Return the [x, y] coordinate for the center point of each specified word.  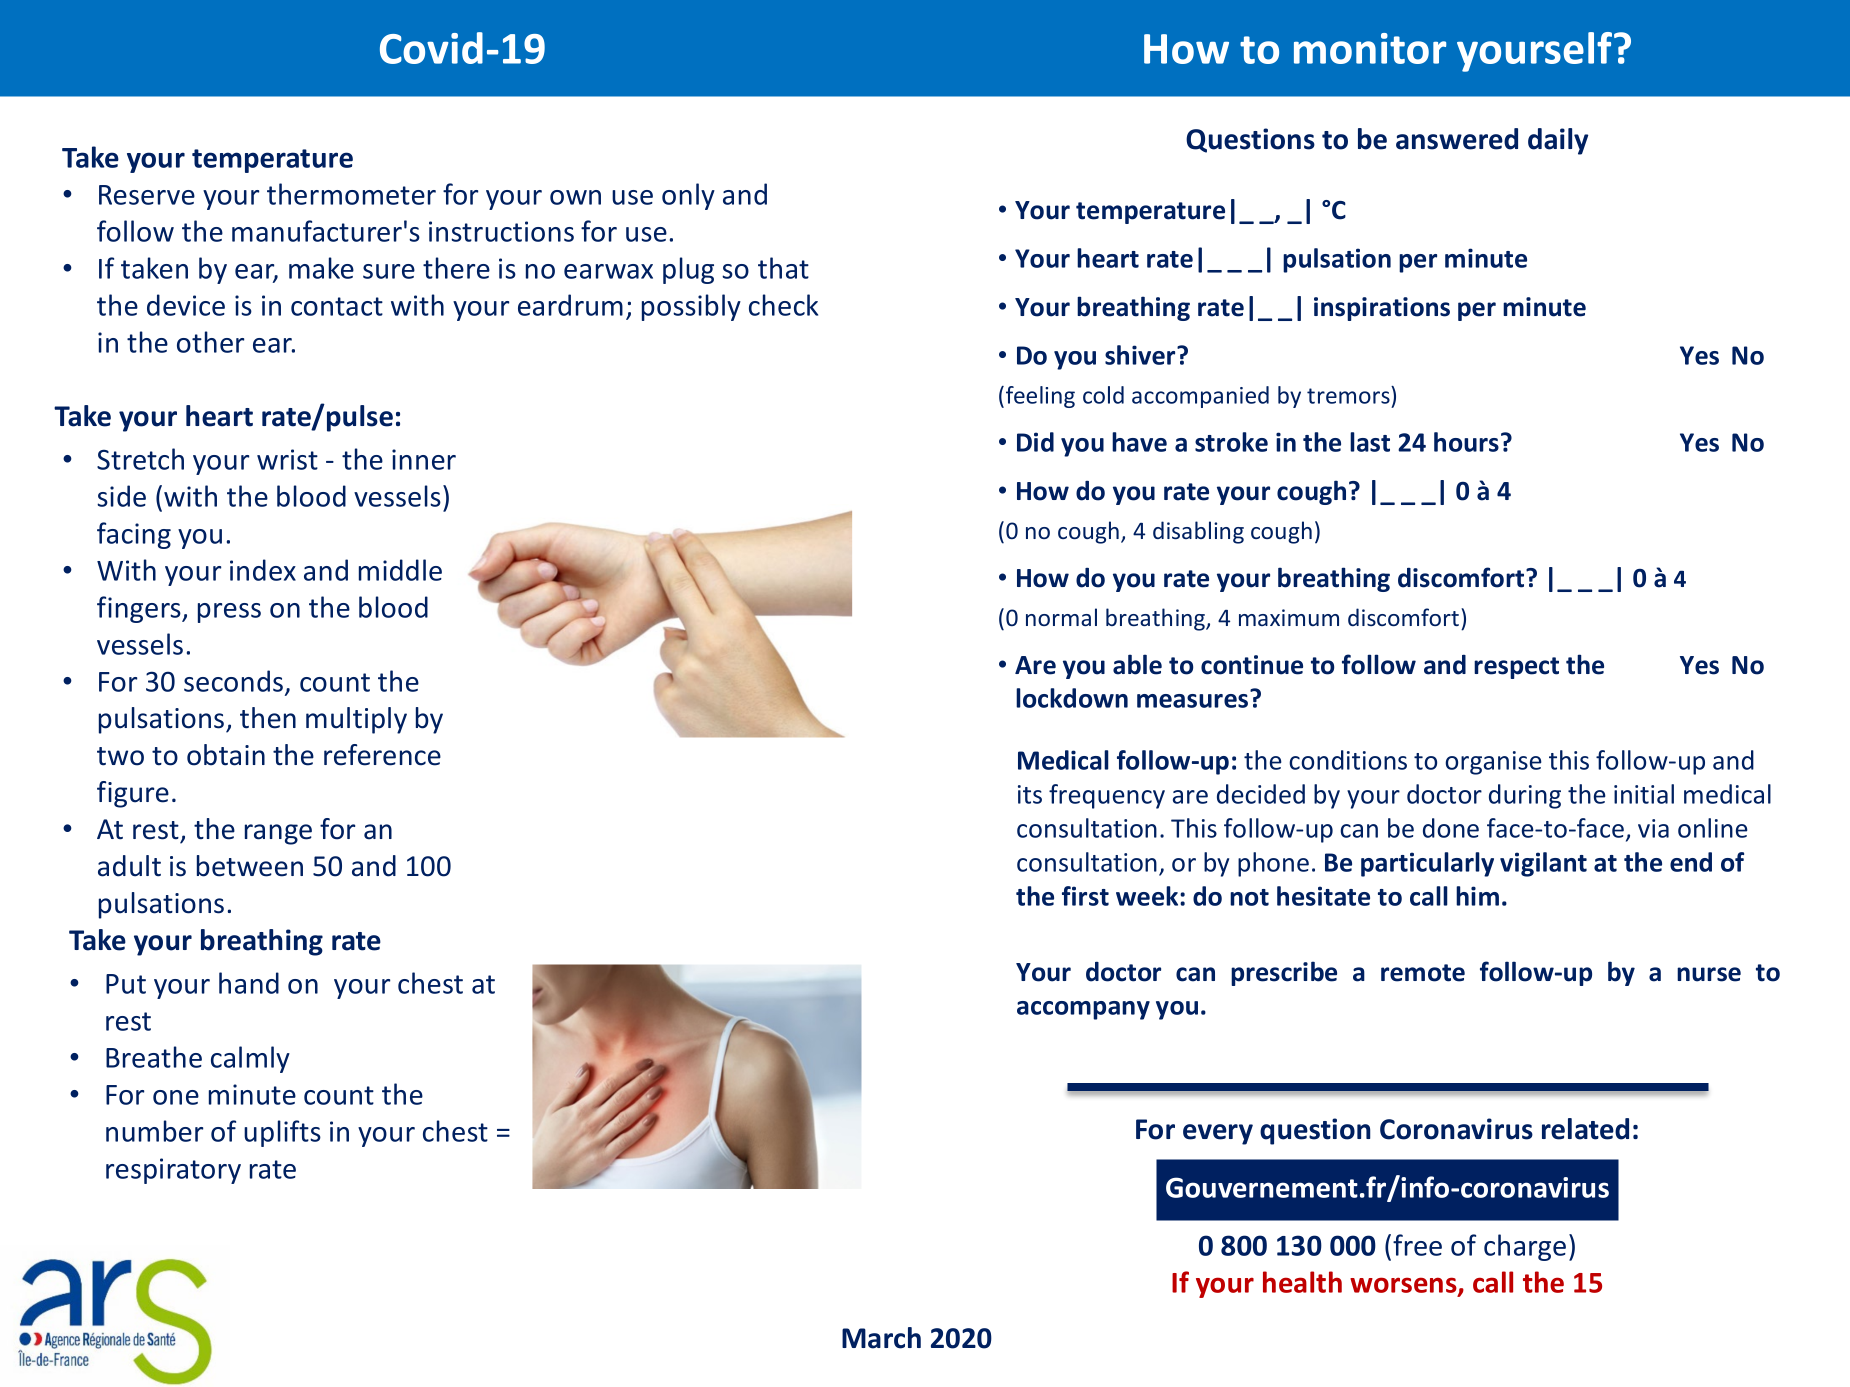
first [1085, 896]
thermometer [351, 194]
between [250, 866]
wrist [287, 459]
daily [1558, 141]
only [688, 196]
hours [1466, 442]
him [1477, 896]
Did [1035, 442]
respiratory [173, 1171]
